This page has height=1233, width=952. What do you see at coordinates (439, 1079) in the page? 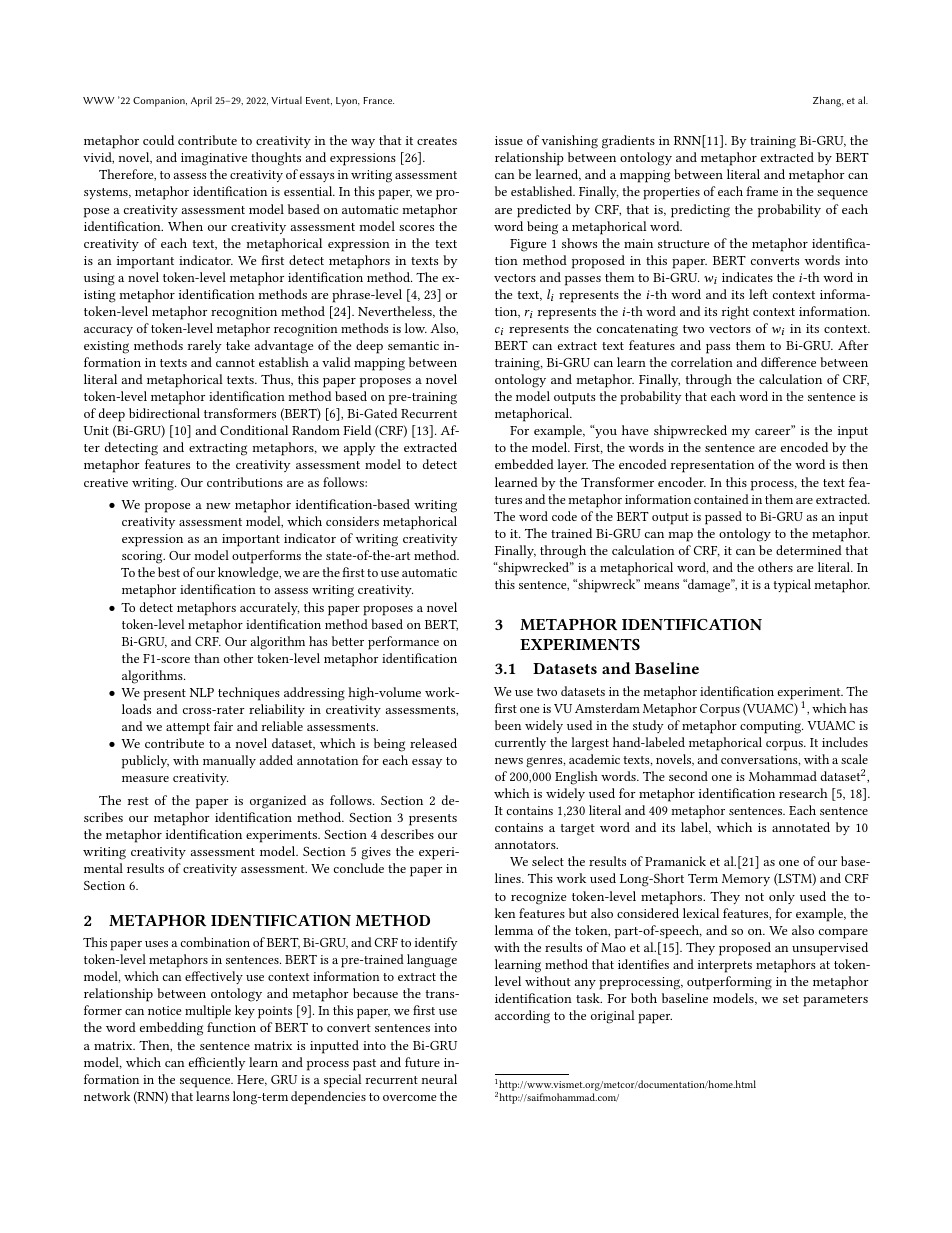
I see `neural` at bounding box center [439, 1079].
